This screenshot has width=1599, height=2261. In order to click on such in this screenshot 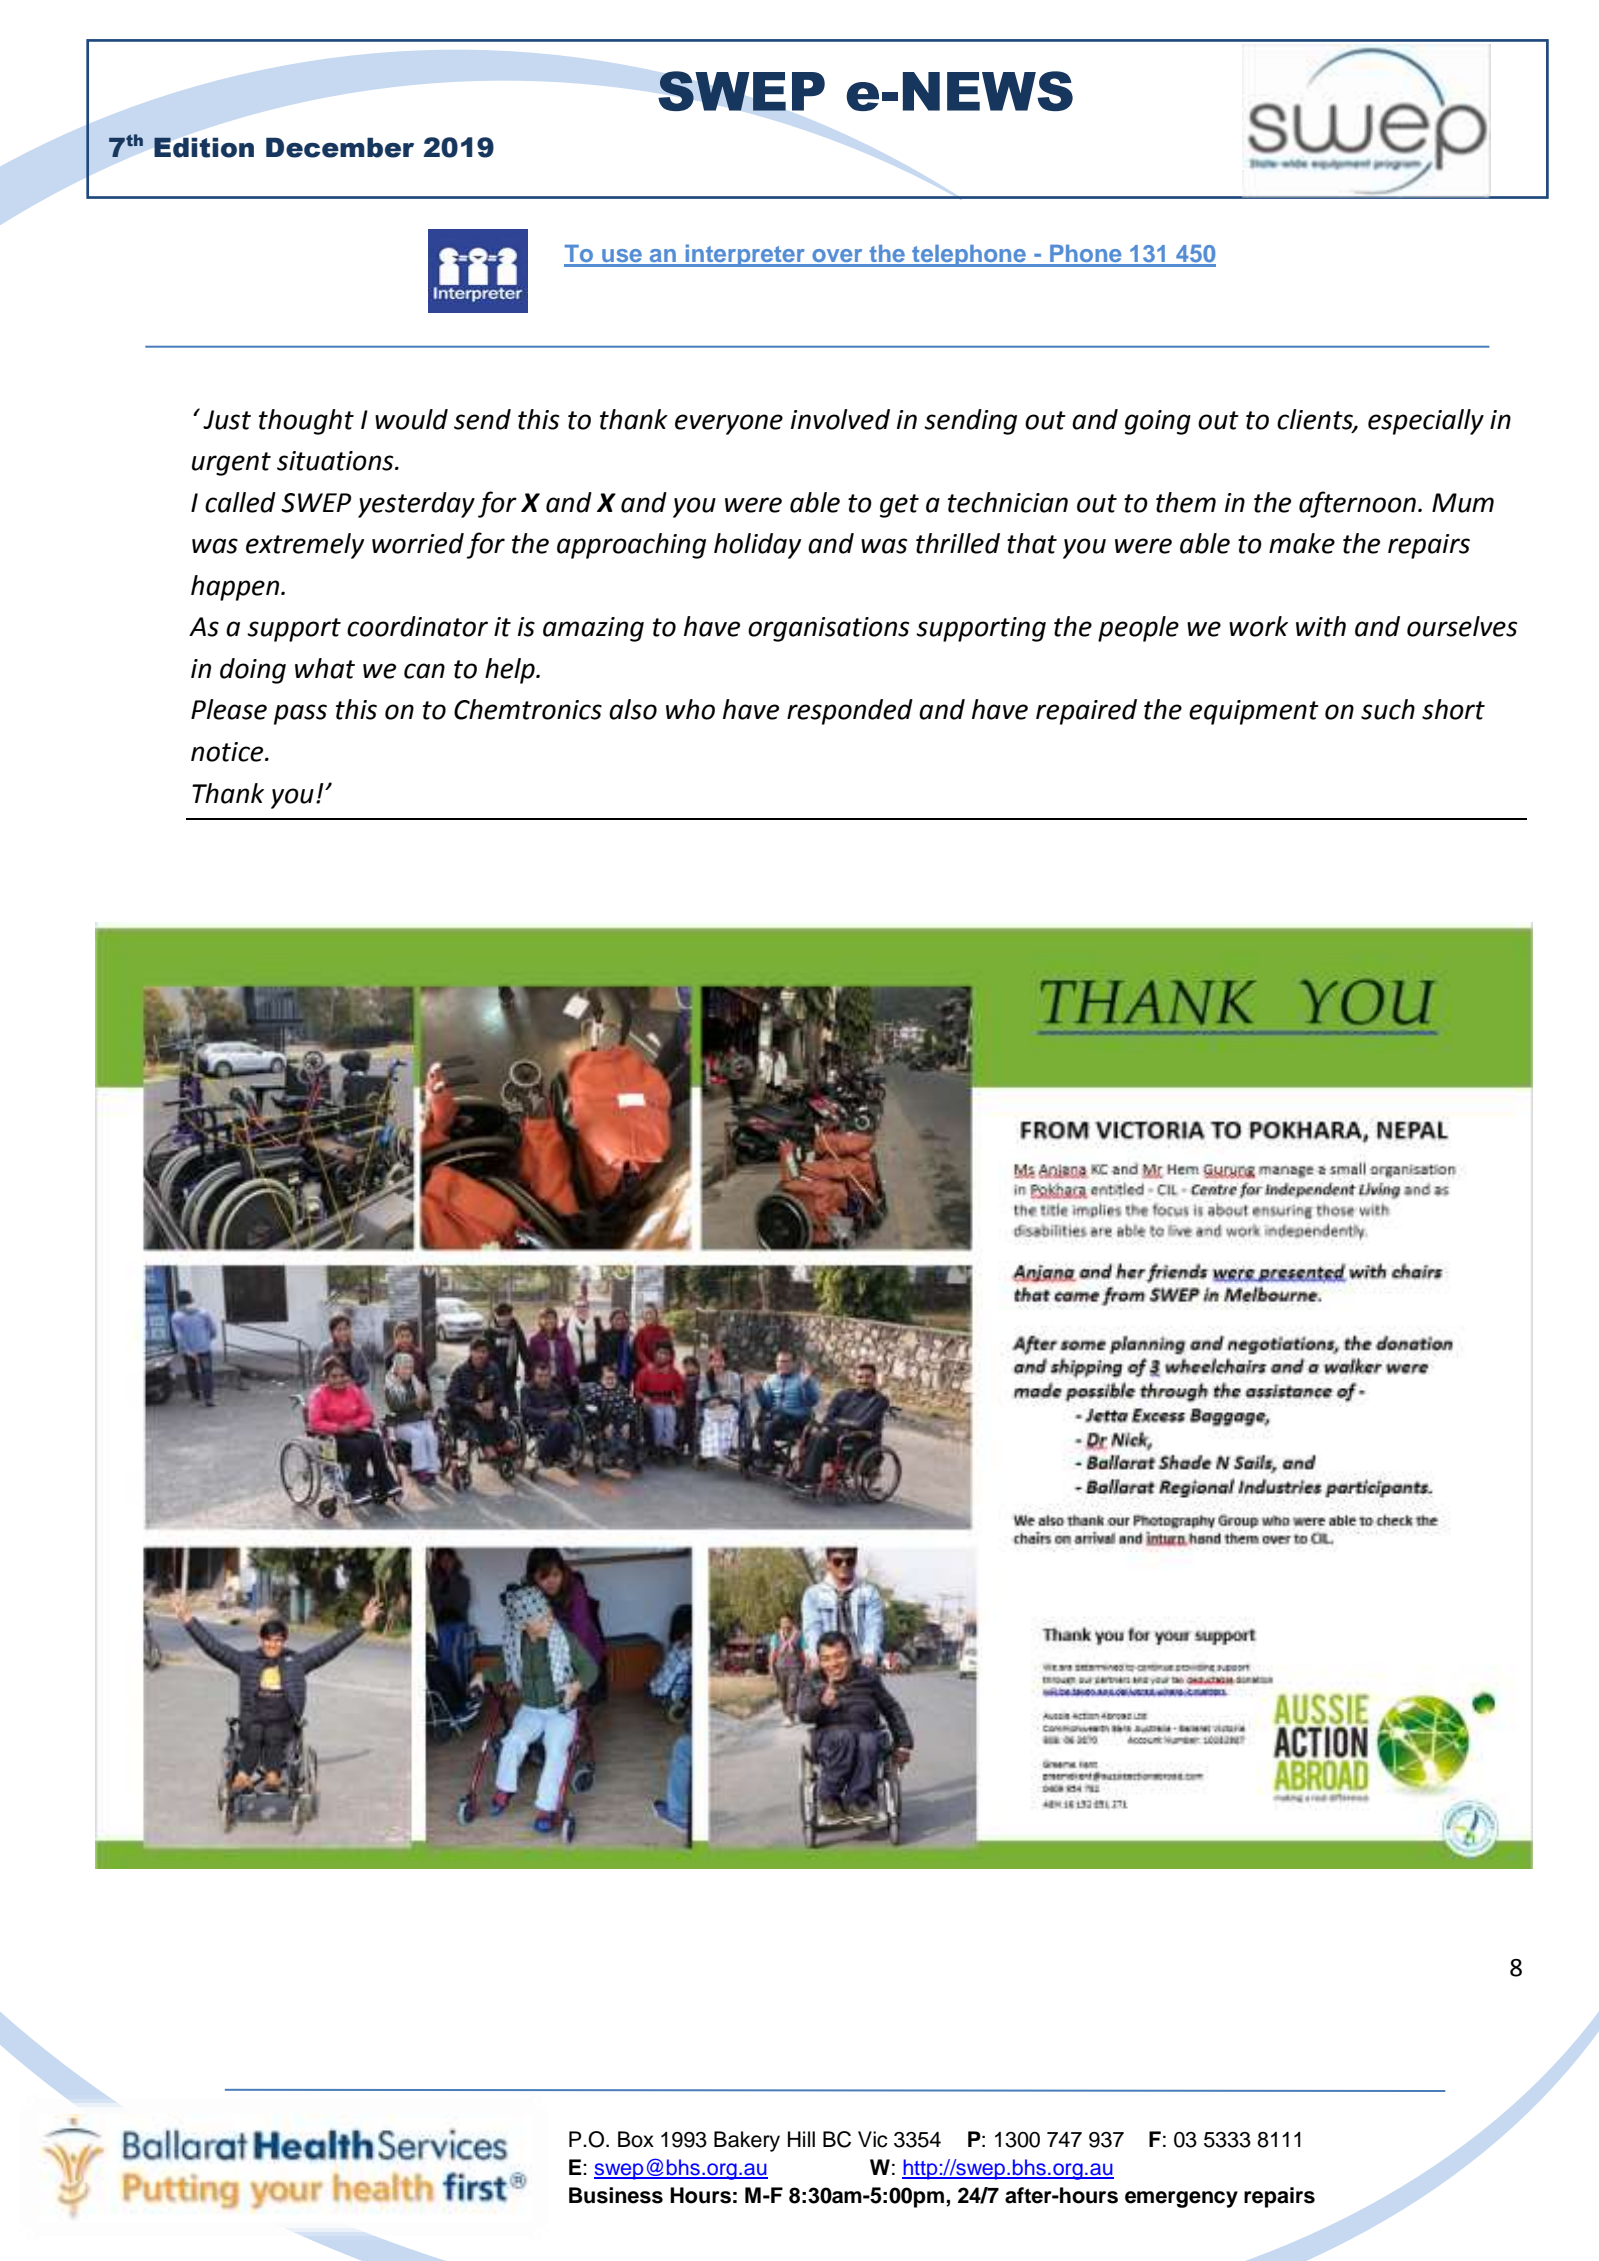, I will do `click(1388, 709)`.
